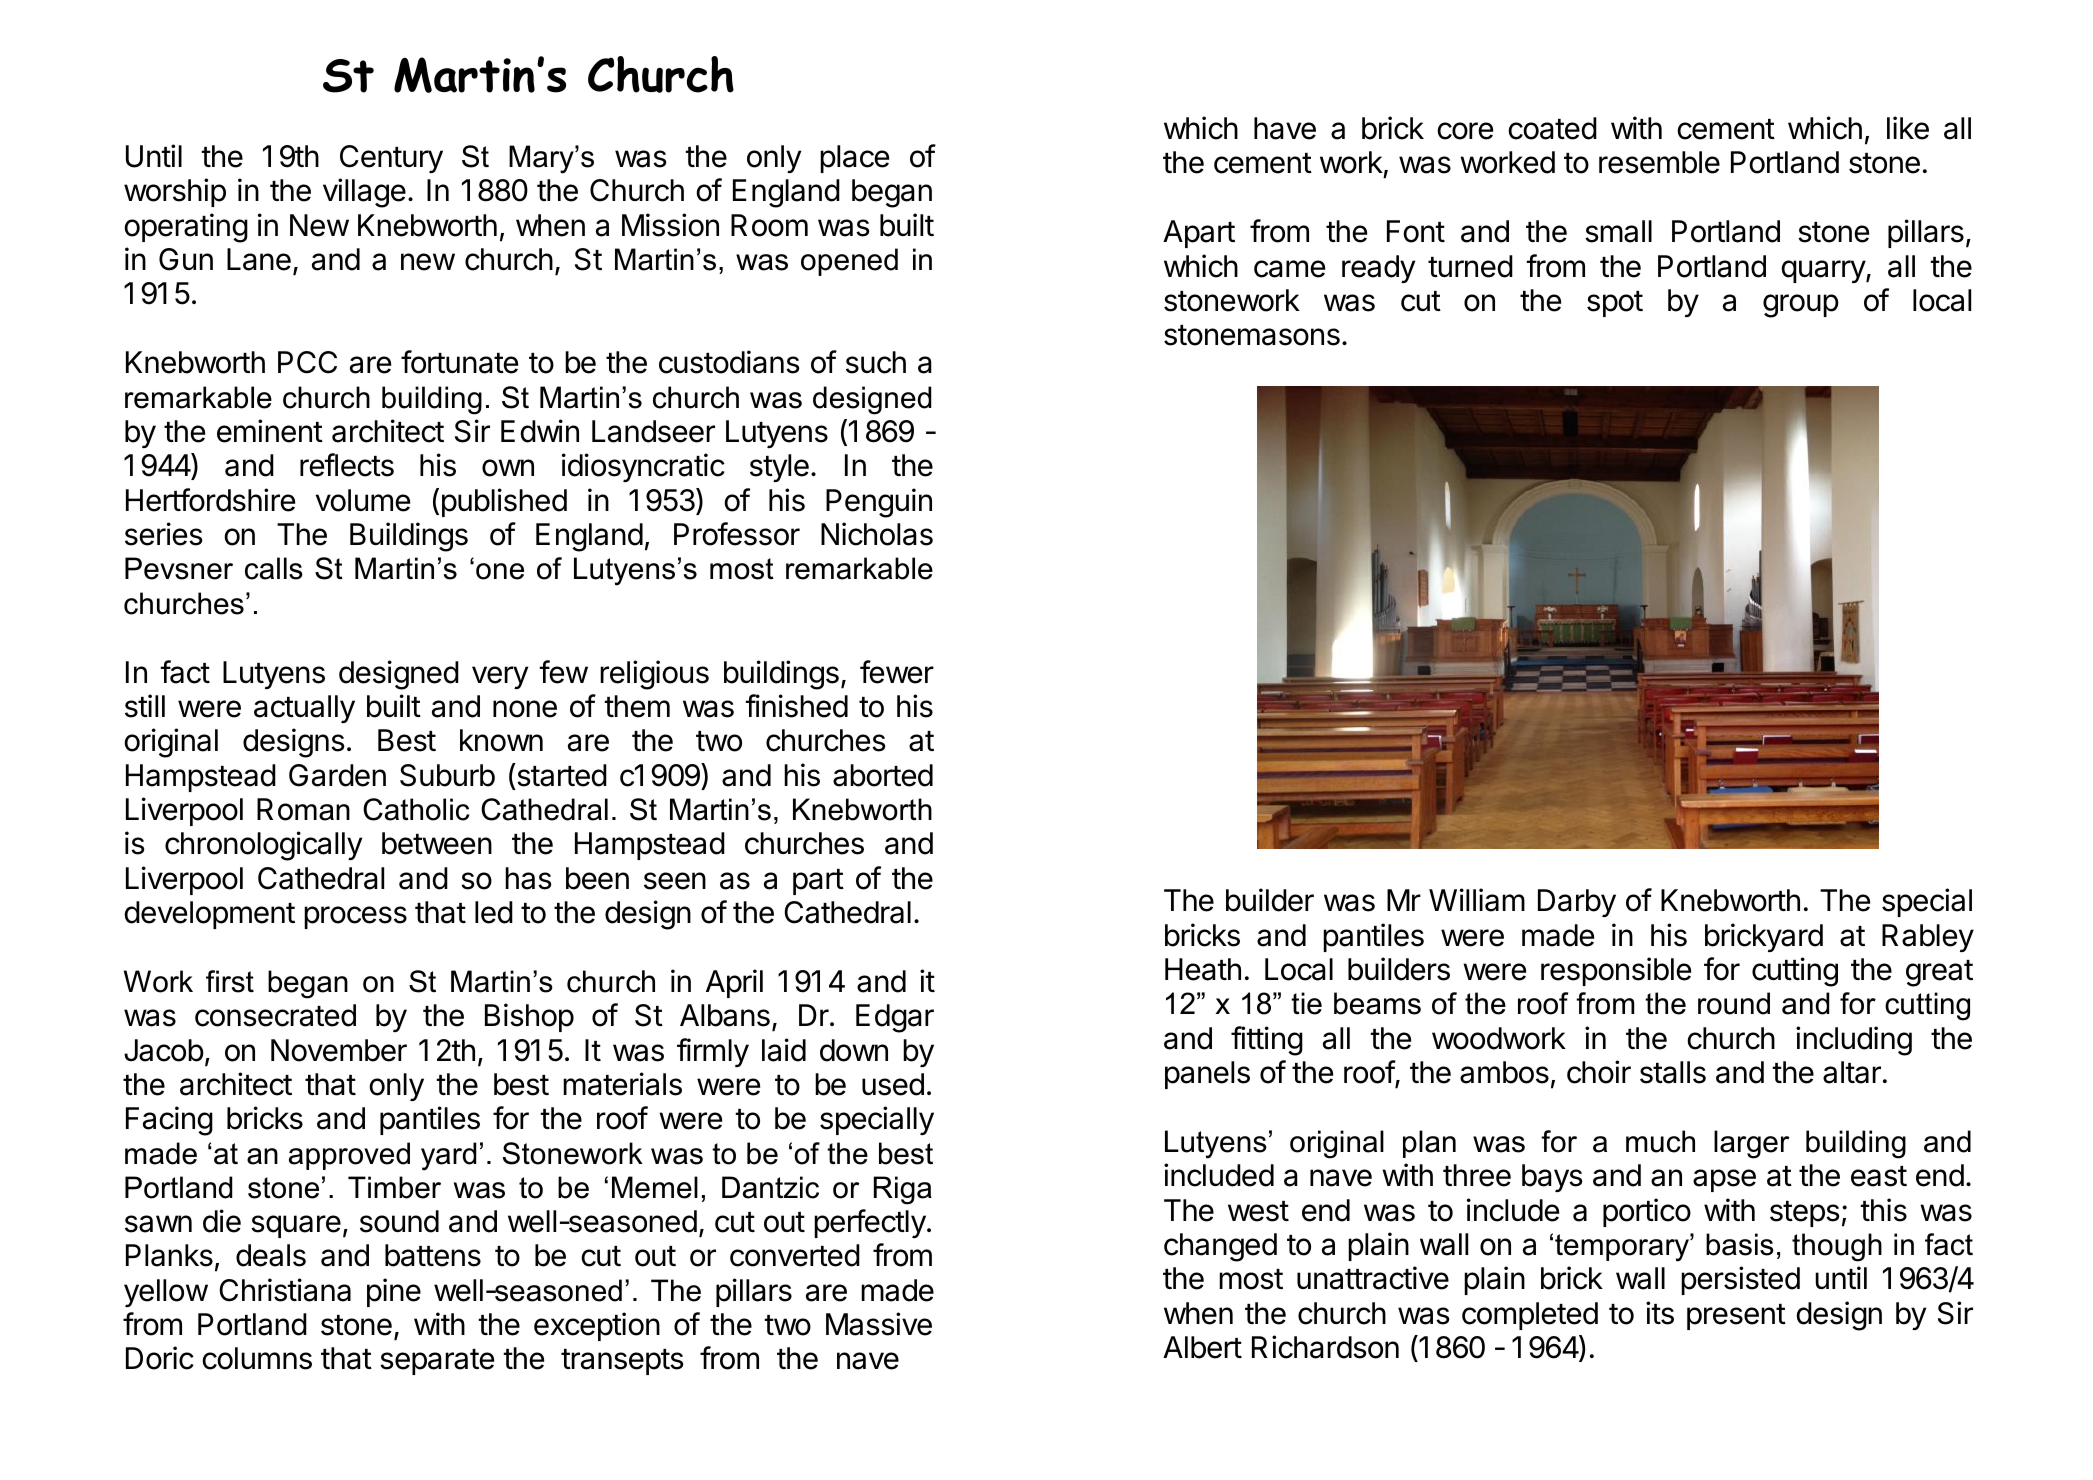 The image size is (2093, 1480). What do you see at coordinates (779, 468) in the screenshot?
I see `style` at bounding box center [779, 468].
